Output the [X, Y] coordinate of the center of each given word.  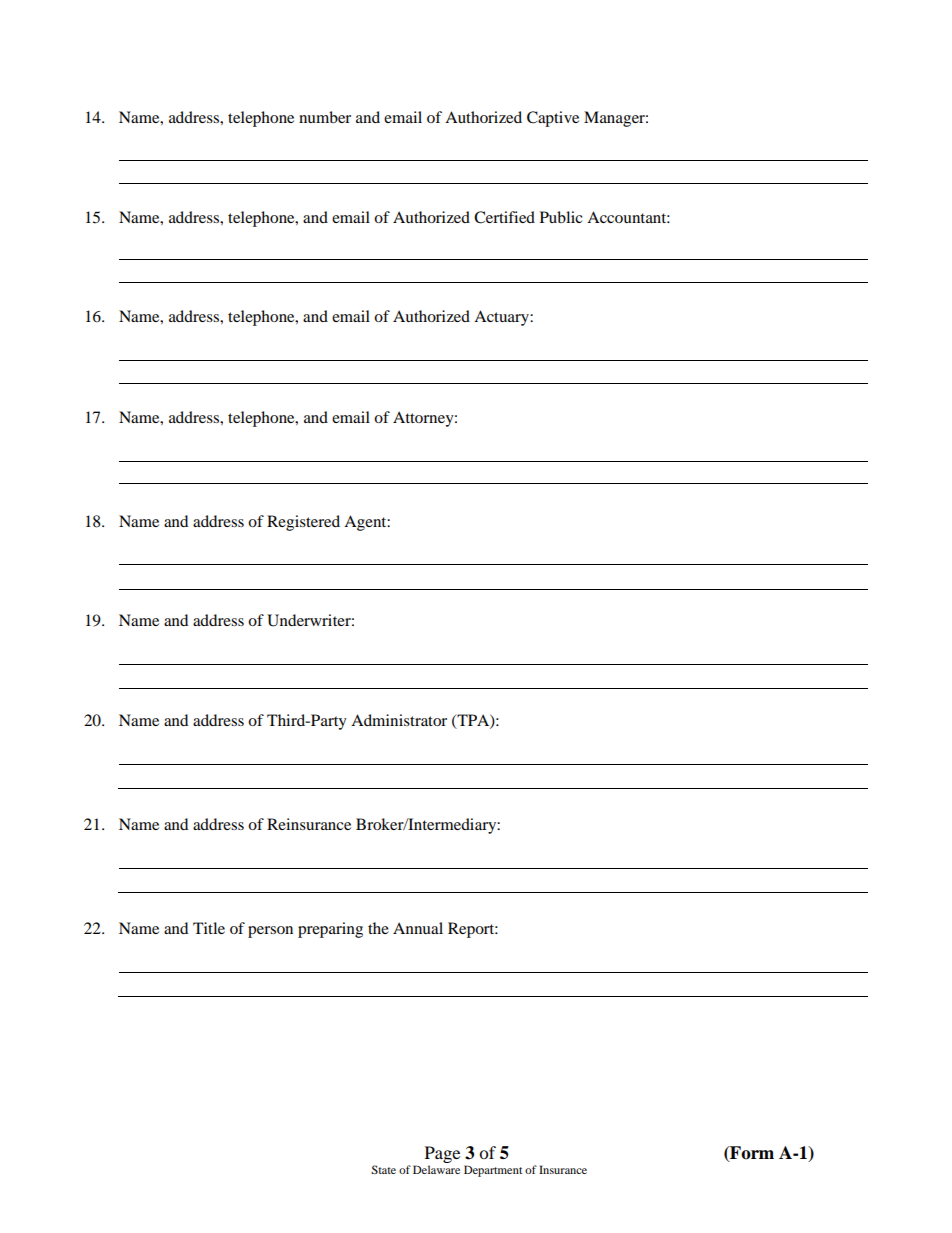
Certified [504, 217]
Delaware [436, 1169]
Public [561, 217]
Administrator [399, 720]
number [325, 117]
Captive [553, 119]
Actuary [502, 318]
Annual [418, 928]
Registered [303, 523]
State [383, 1169]
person [270, 932]
